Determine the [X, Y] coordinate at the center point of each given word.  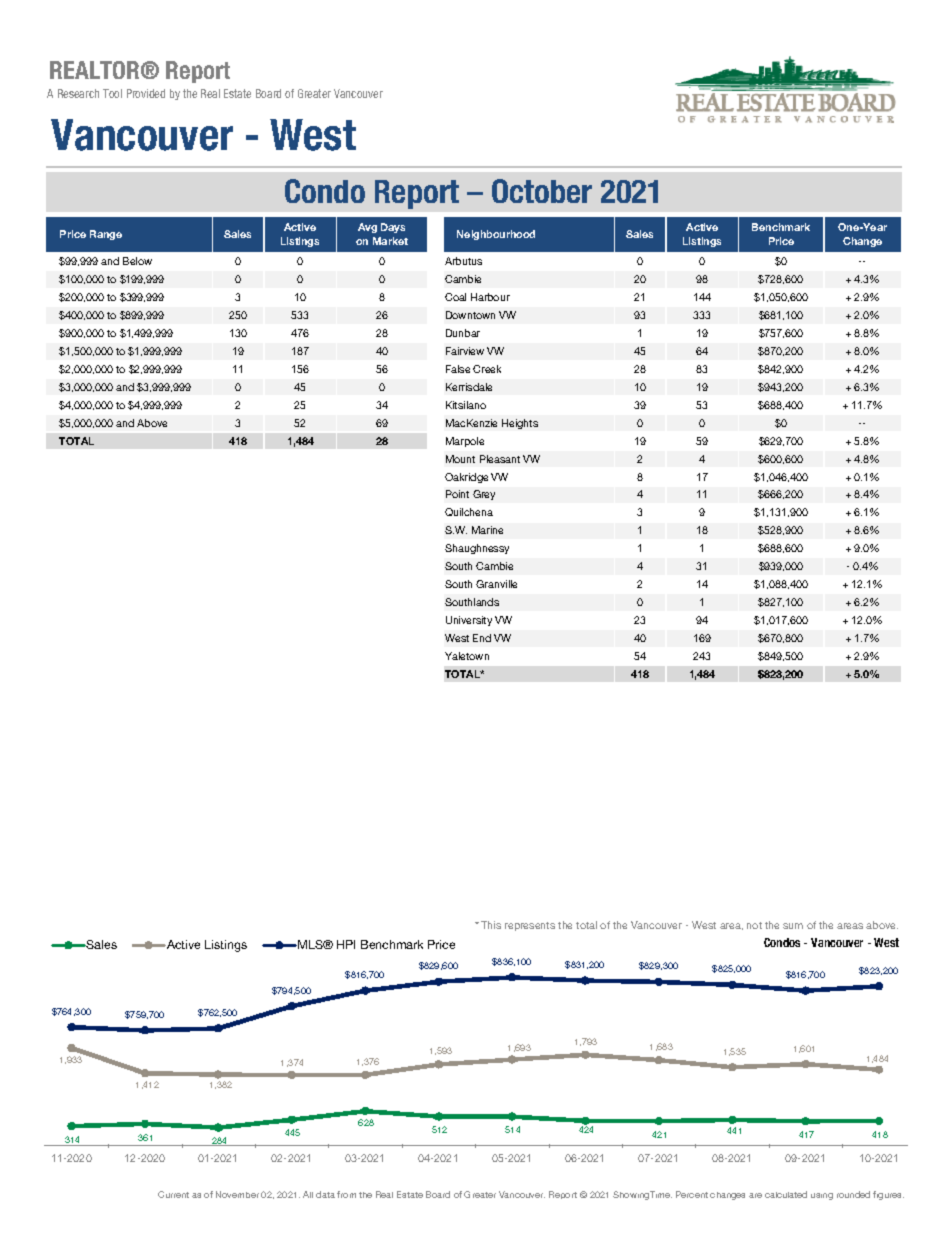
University [469, 621]
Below [137, 261]
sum [793, 926]
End [482, 638]
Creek [487, 369]
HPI [346, 944]
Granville [496, 584]
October [542, 191]
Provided [146, 93]
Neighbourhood [496, 235]
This [491, 925]
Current [173, 1194]
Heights [520, 424]
